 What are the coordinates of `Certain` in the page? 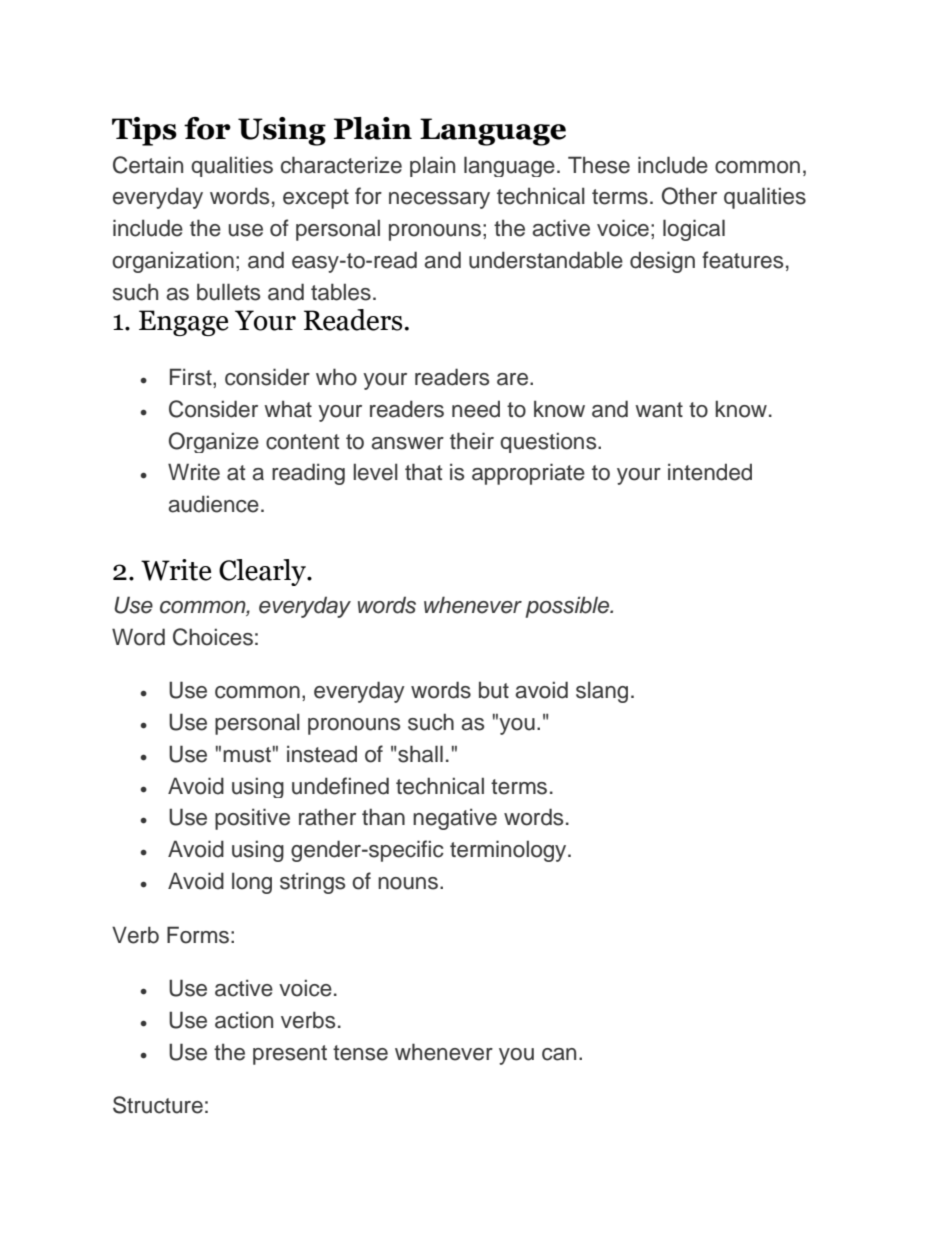 It's located at (148, 165).
